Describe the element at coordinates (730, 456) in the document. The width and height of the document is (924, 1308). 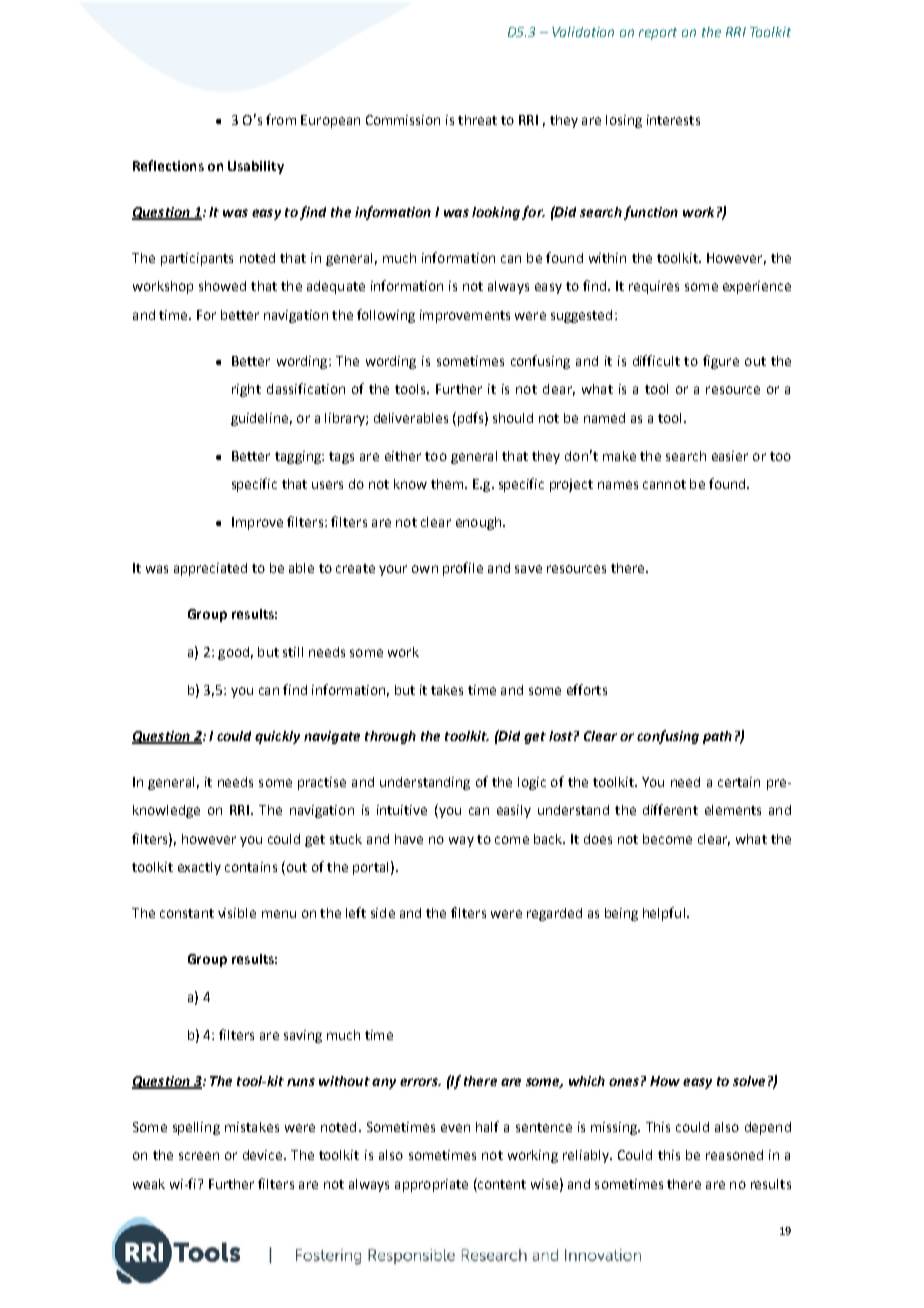
I see `easier` at that location.
